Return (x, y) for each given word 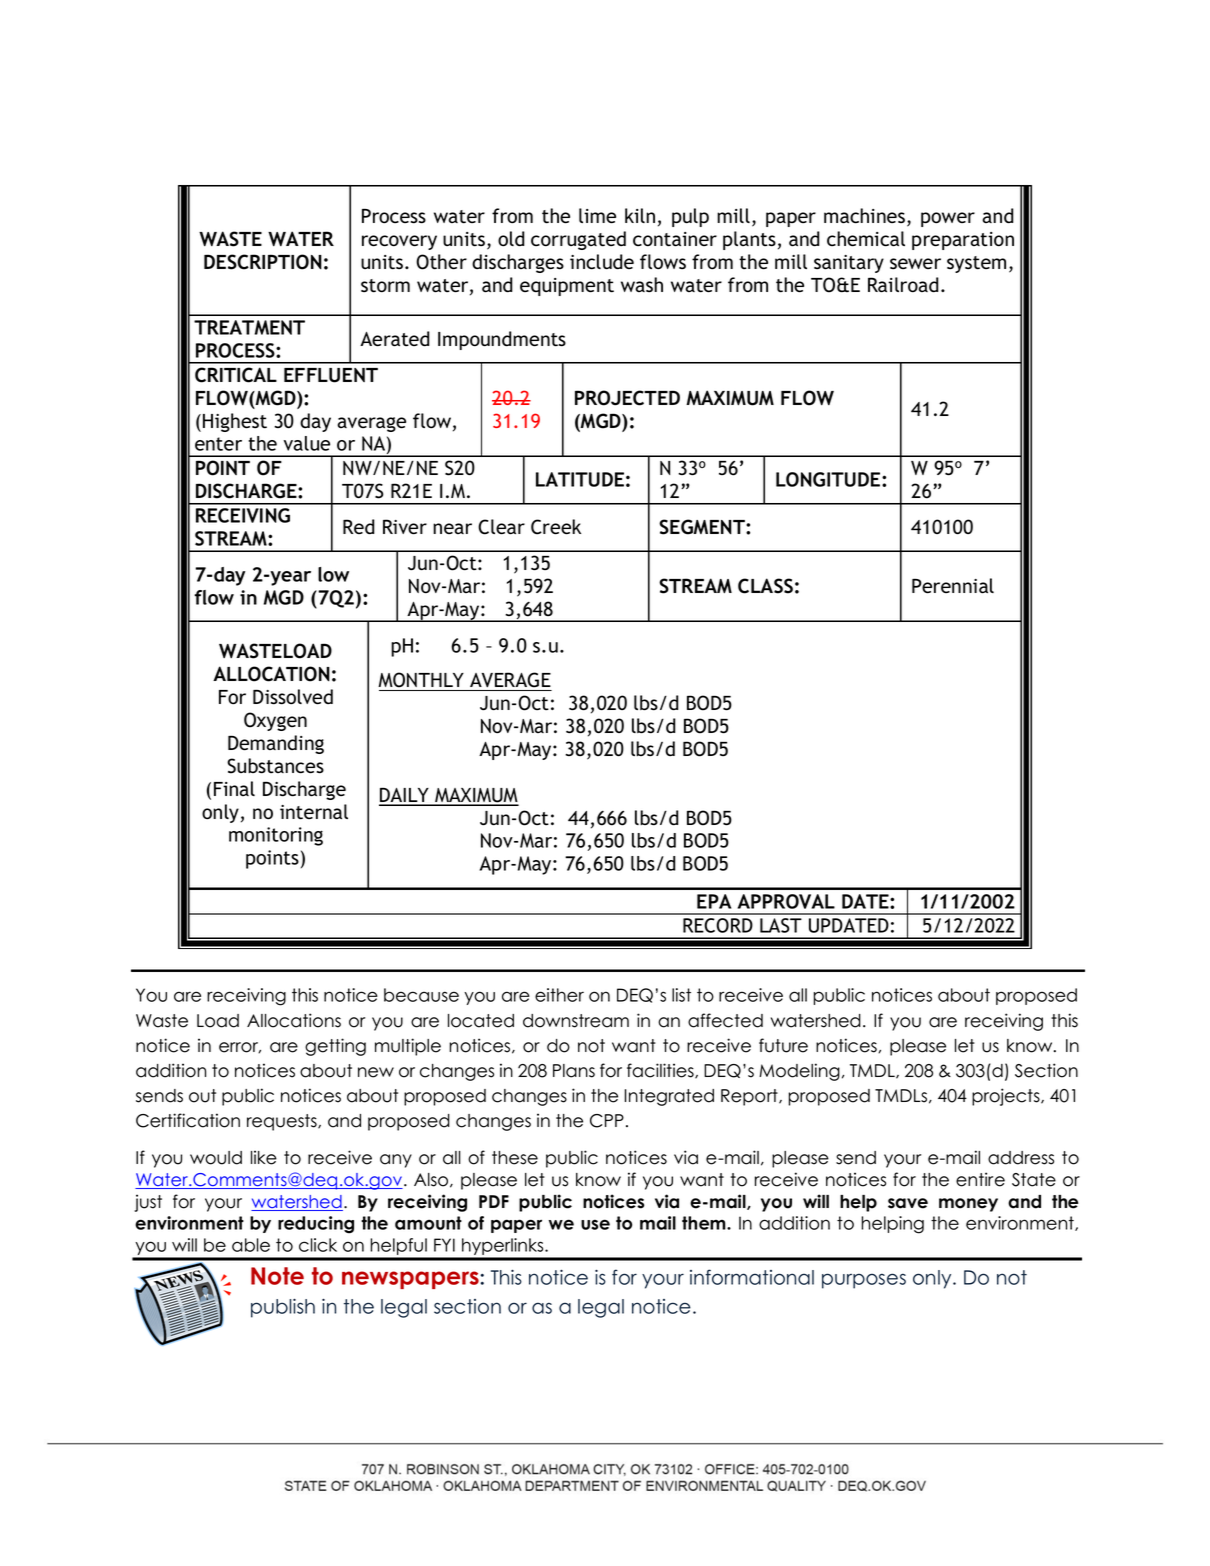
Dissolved (293, 697)
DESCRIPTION (263, 262)
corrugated (578, 240)
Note (277, 1276)
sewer (915, 264)
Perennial (953, 586)
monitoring (276, 836)
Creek (556, 527)
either (559, 995)
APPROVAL (786, 901)
